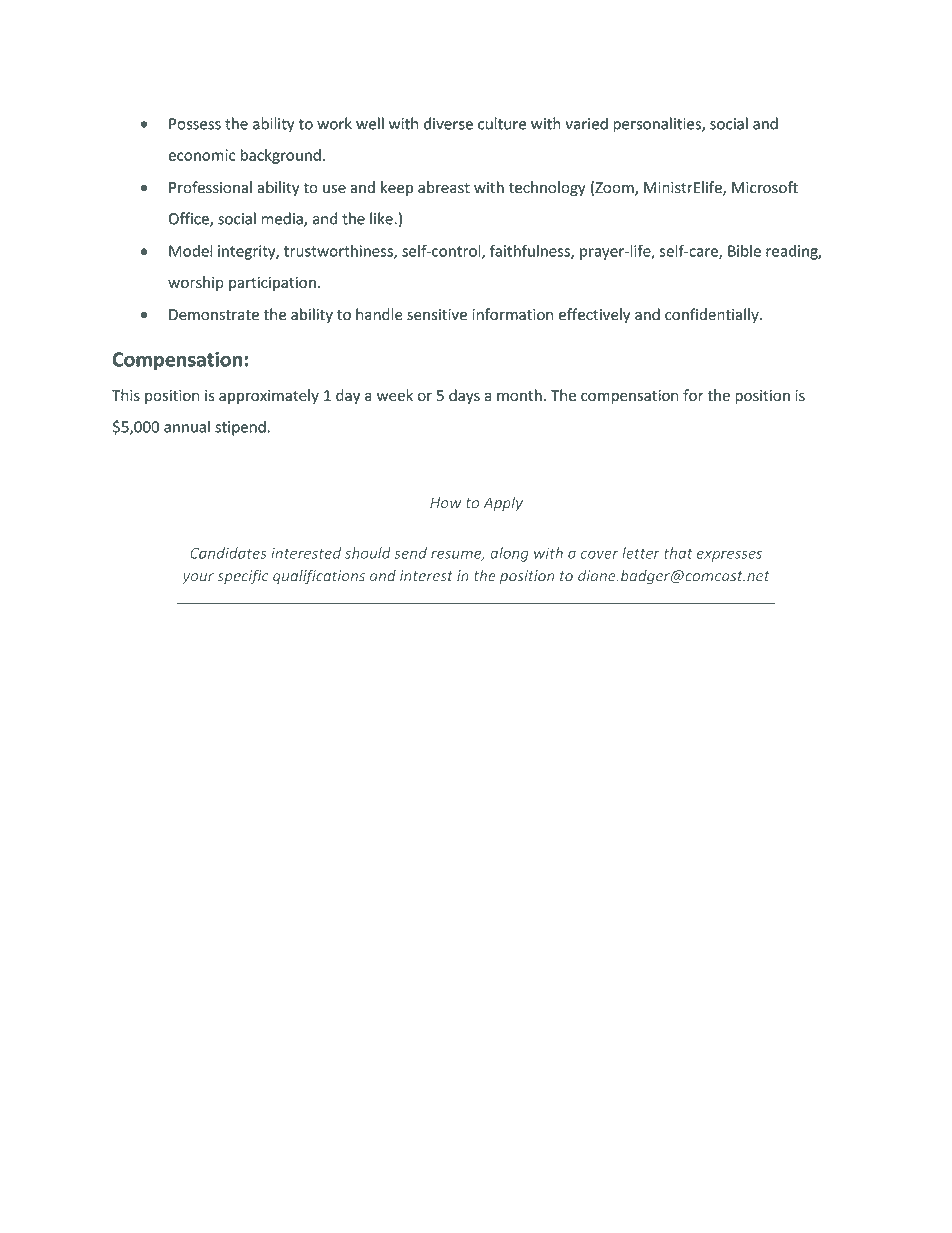 The image size is (952, 1233). What do you see at coordinates (713, 315) in the image?
I see `confidentially` at bounding box center [713, 315].
